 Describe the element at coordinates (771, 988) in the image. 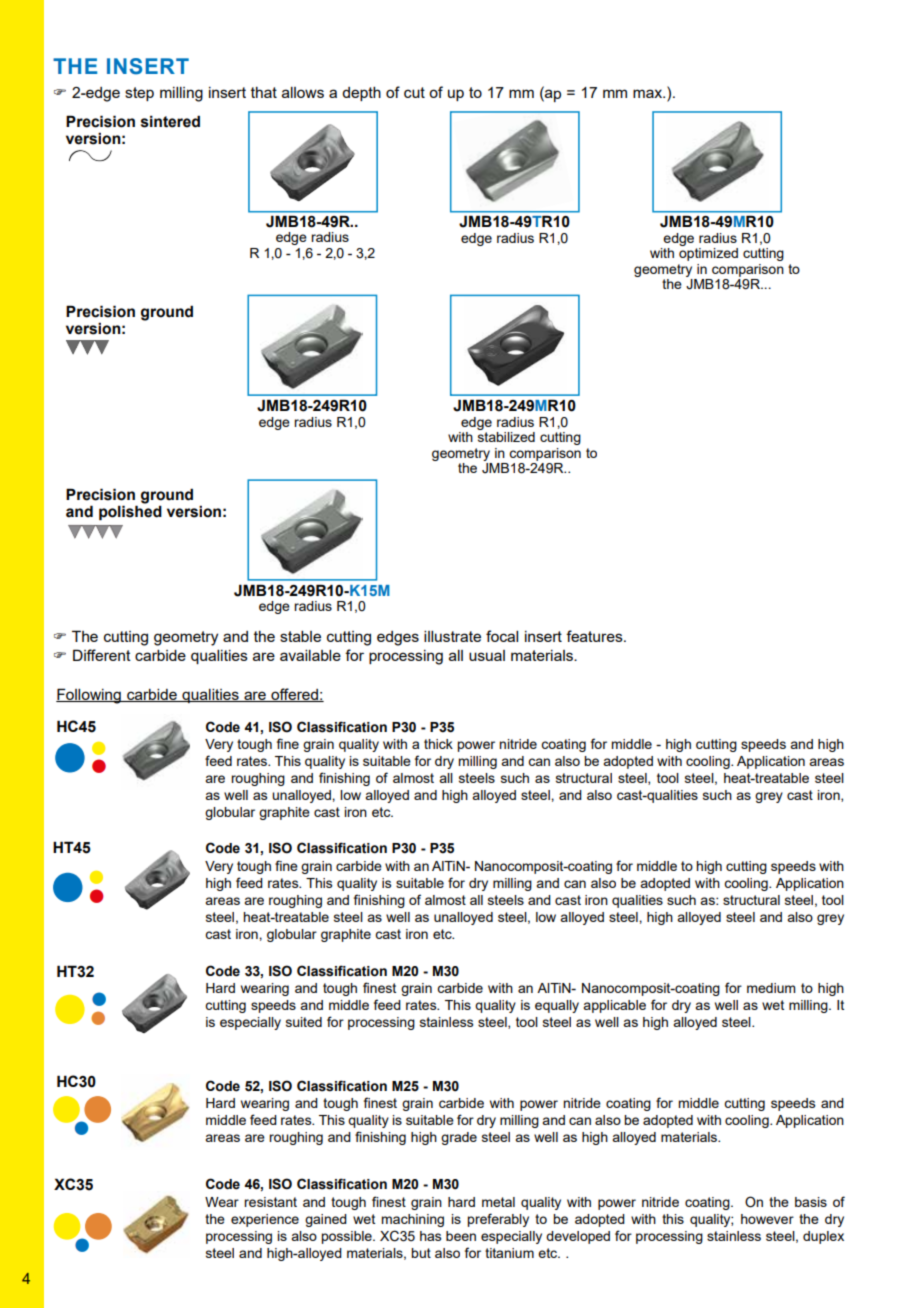

I see `medium` at that location.
